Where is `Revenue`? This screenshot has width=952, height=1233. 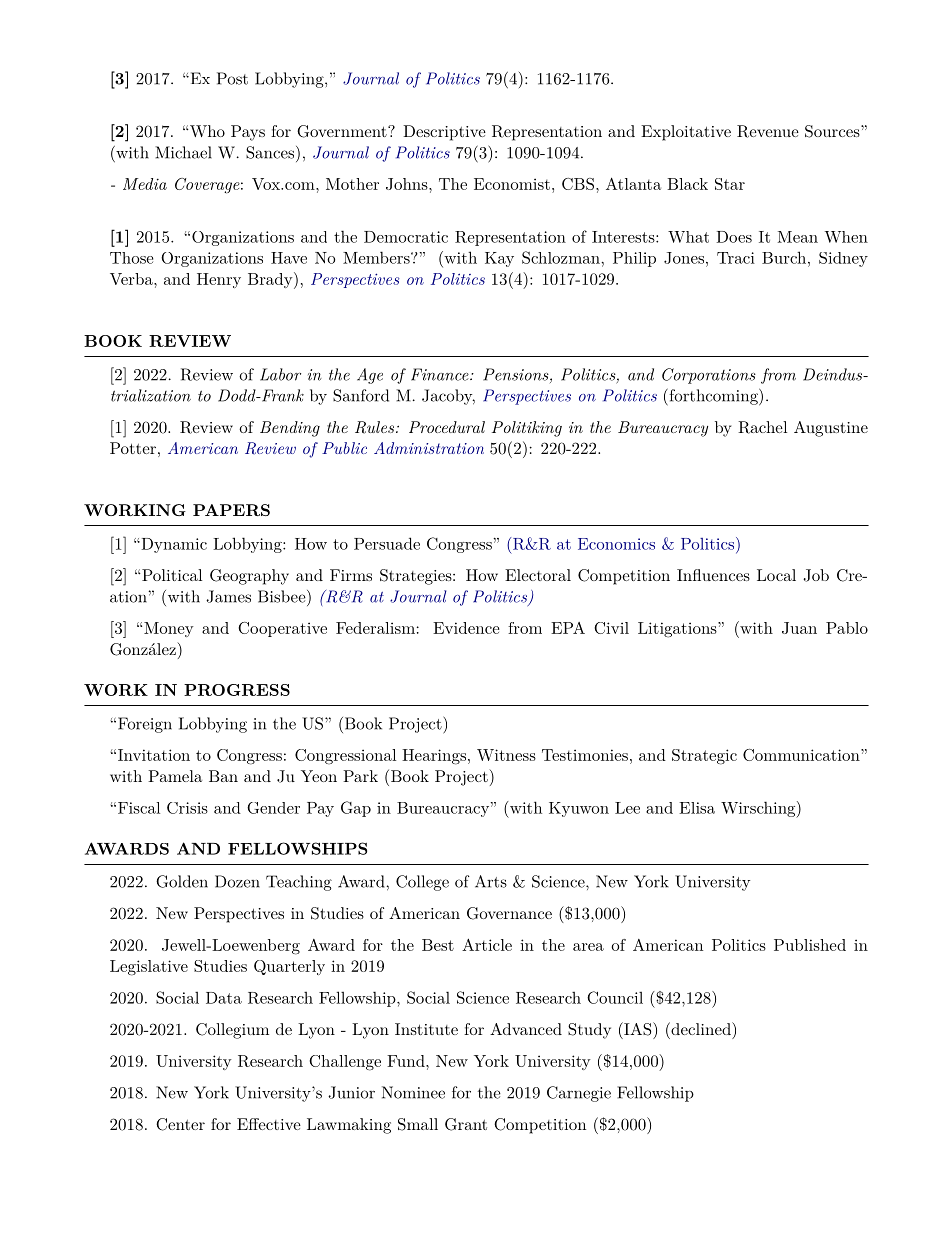
Revenue is located at coordinates (768, 131).
